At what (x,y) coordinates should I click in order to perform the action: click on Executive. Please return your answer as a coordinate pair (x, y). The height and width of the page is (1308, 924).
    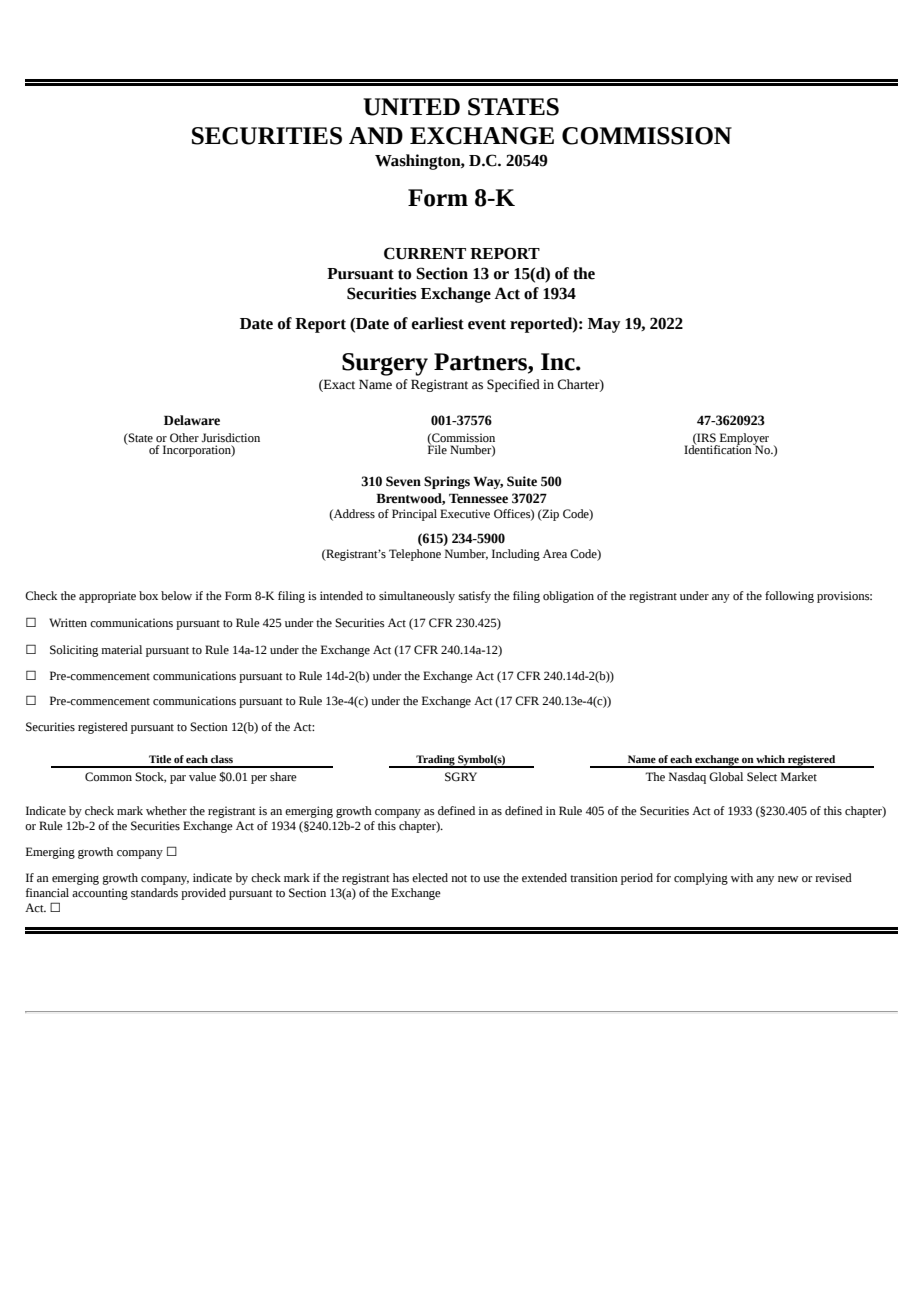
    Looking at the image, I should click on (465, 514).
